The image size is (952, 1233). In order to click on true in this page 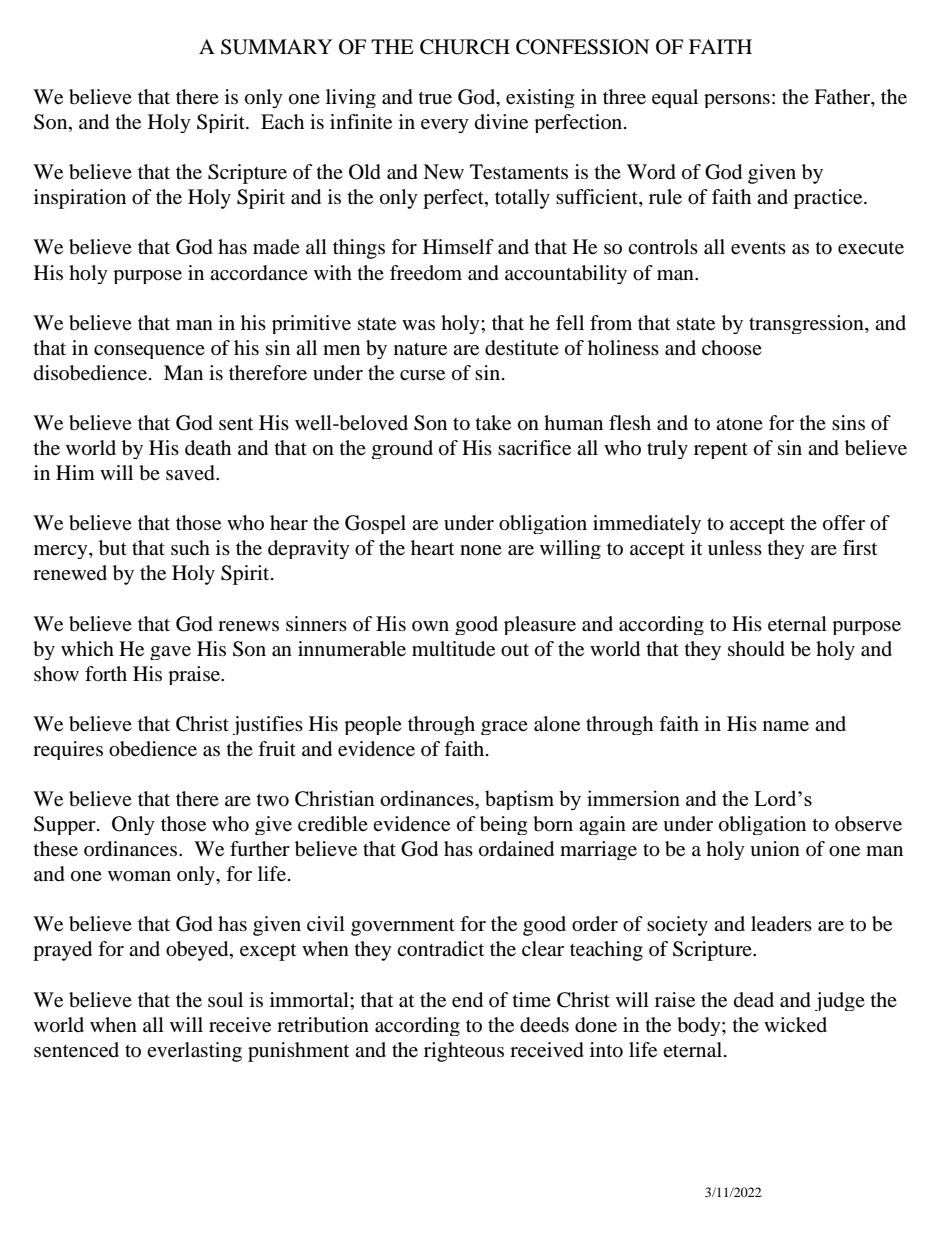, I will do `click(435, 98)`.
